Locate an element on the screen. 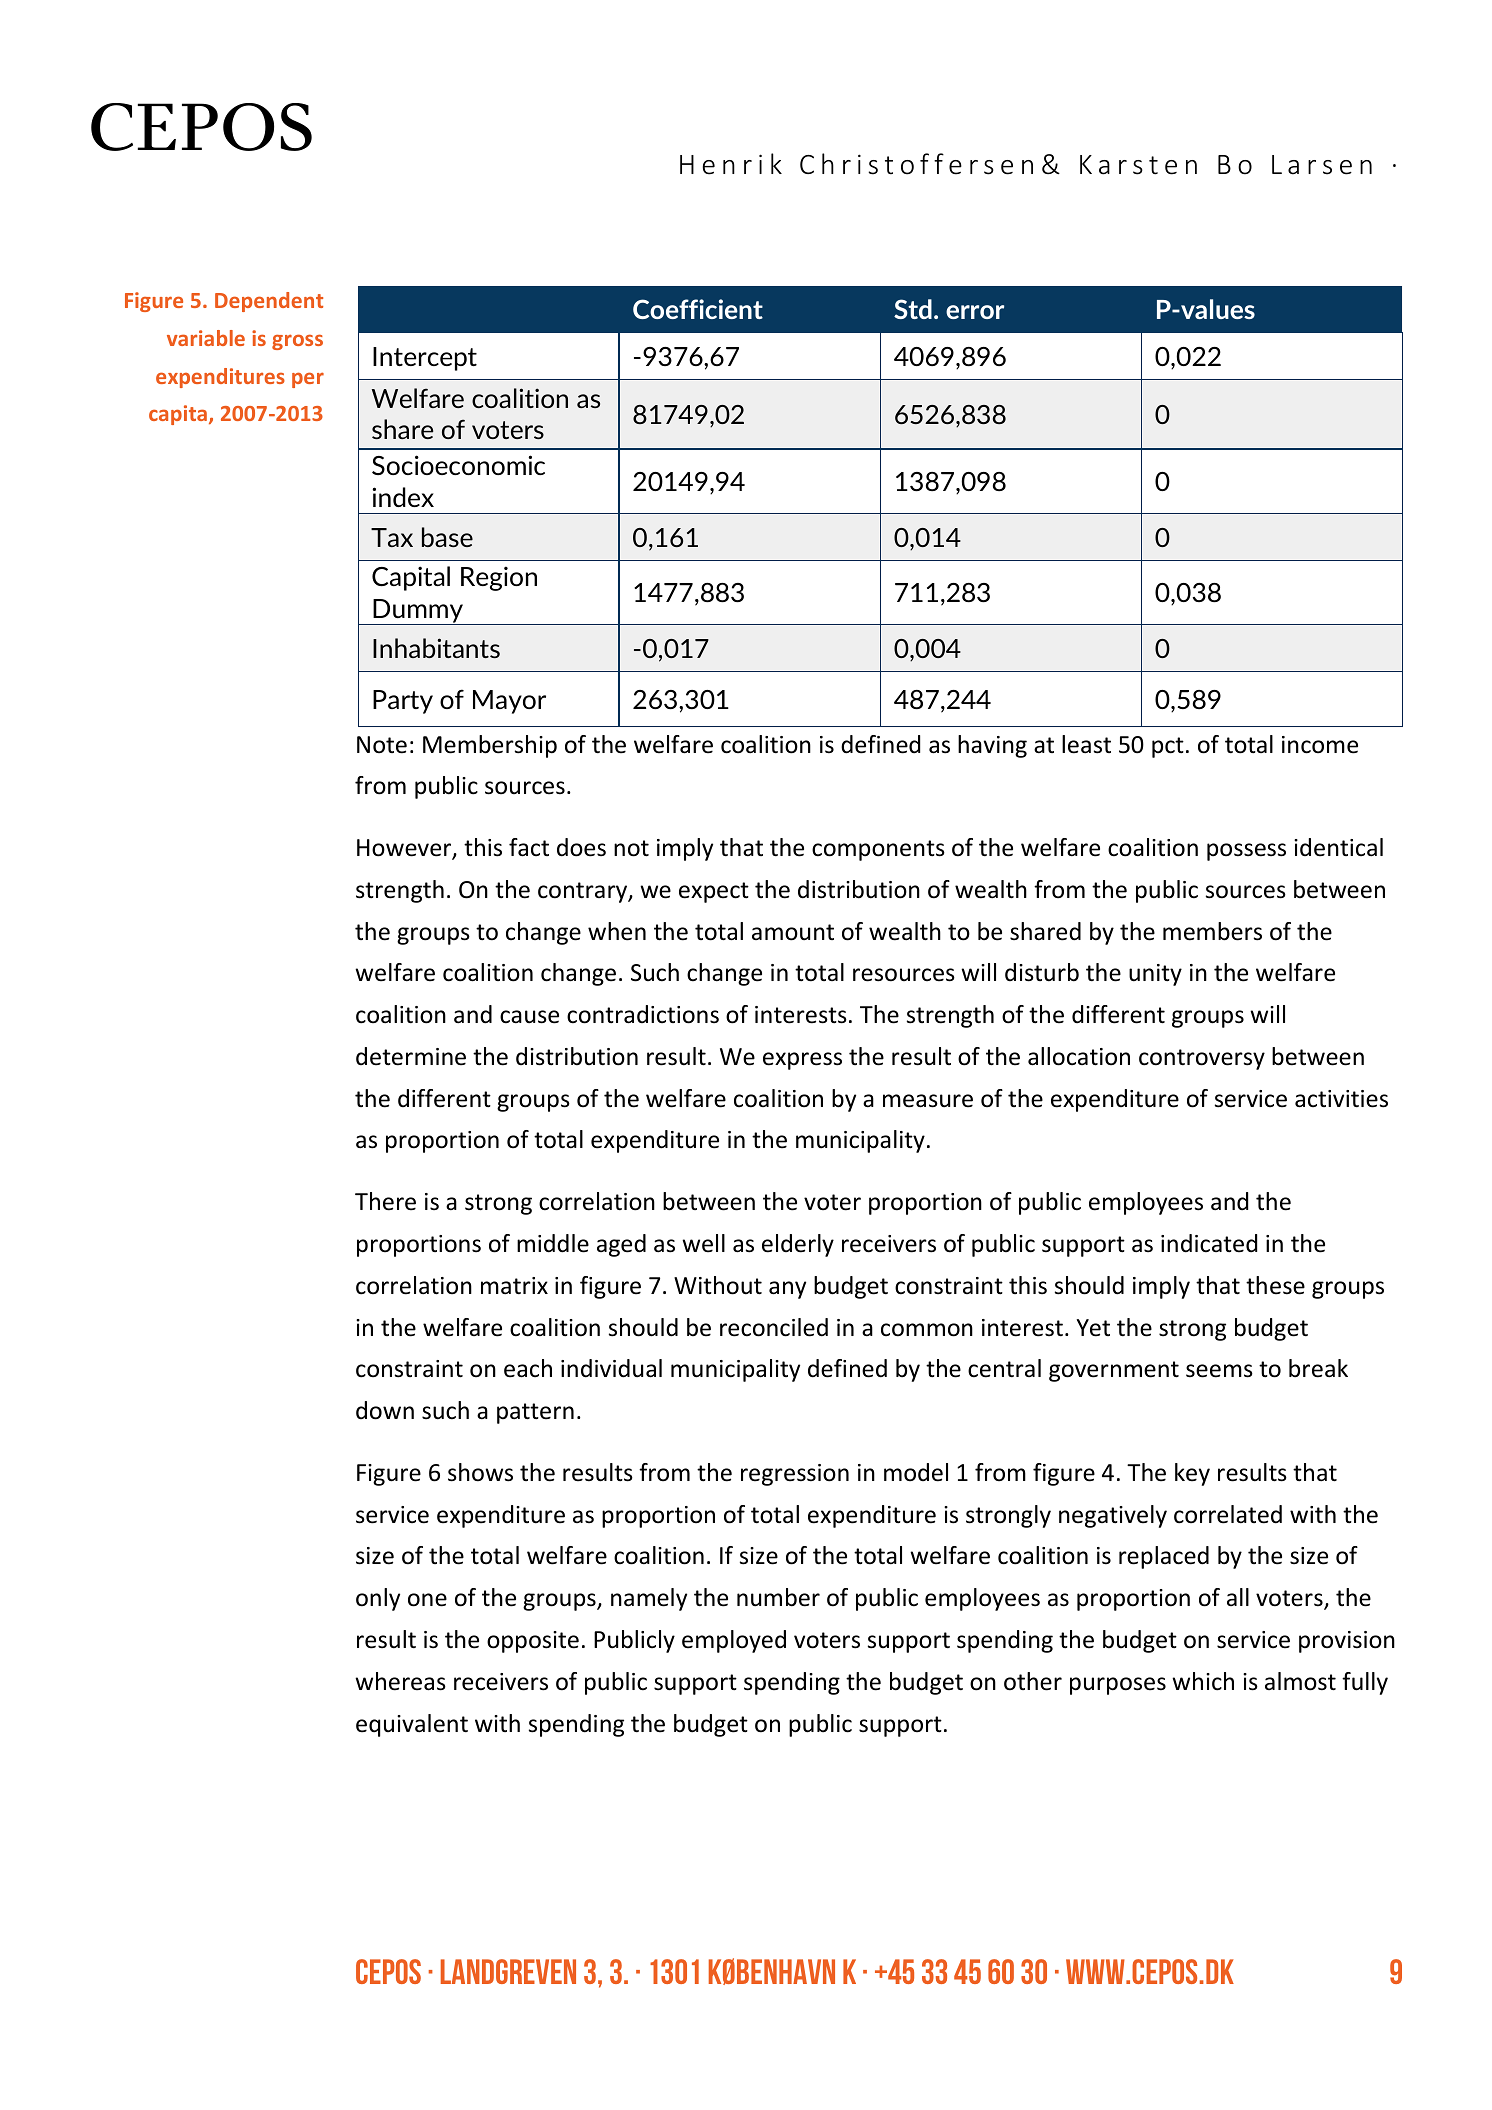 This screenshot has height=2110, width=1492. Karsten is located at coordinates (1138, 165).
